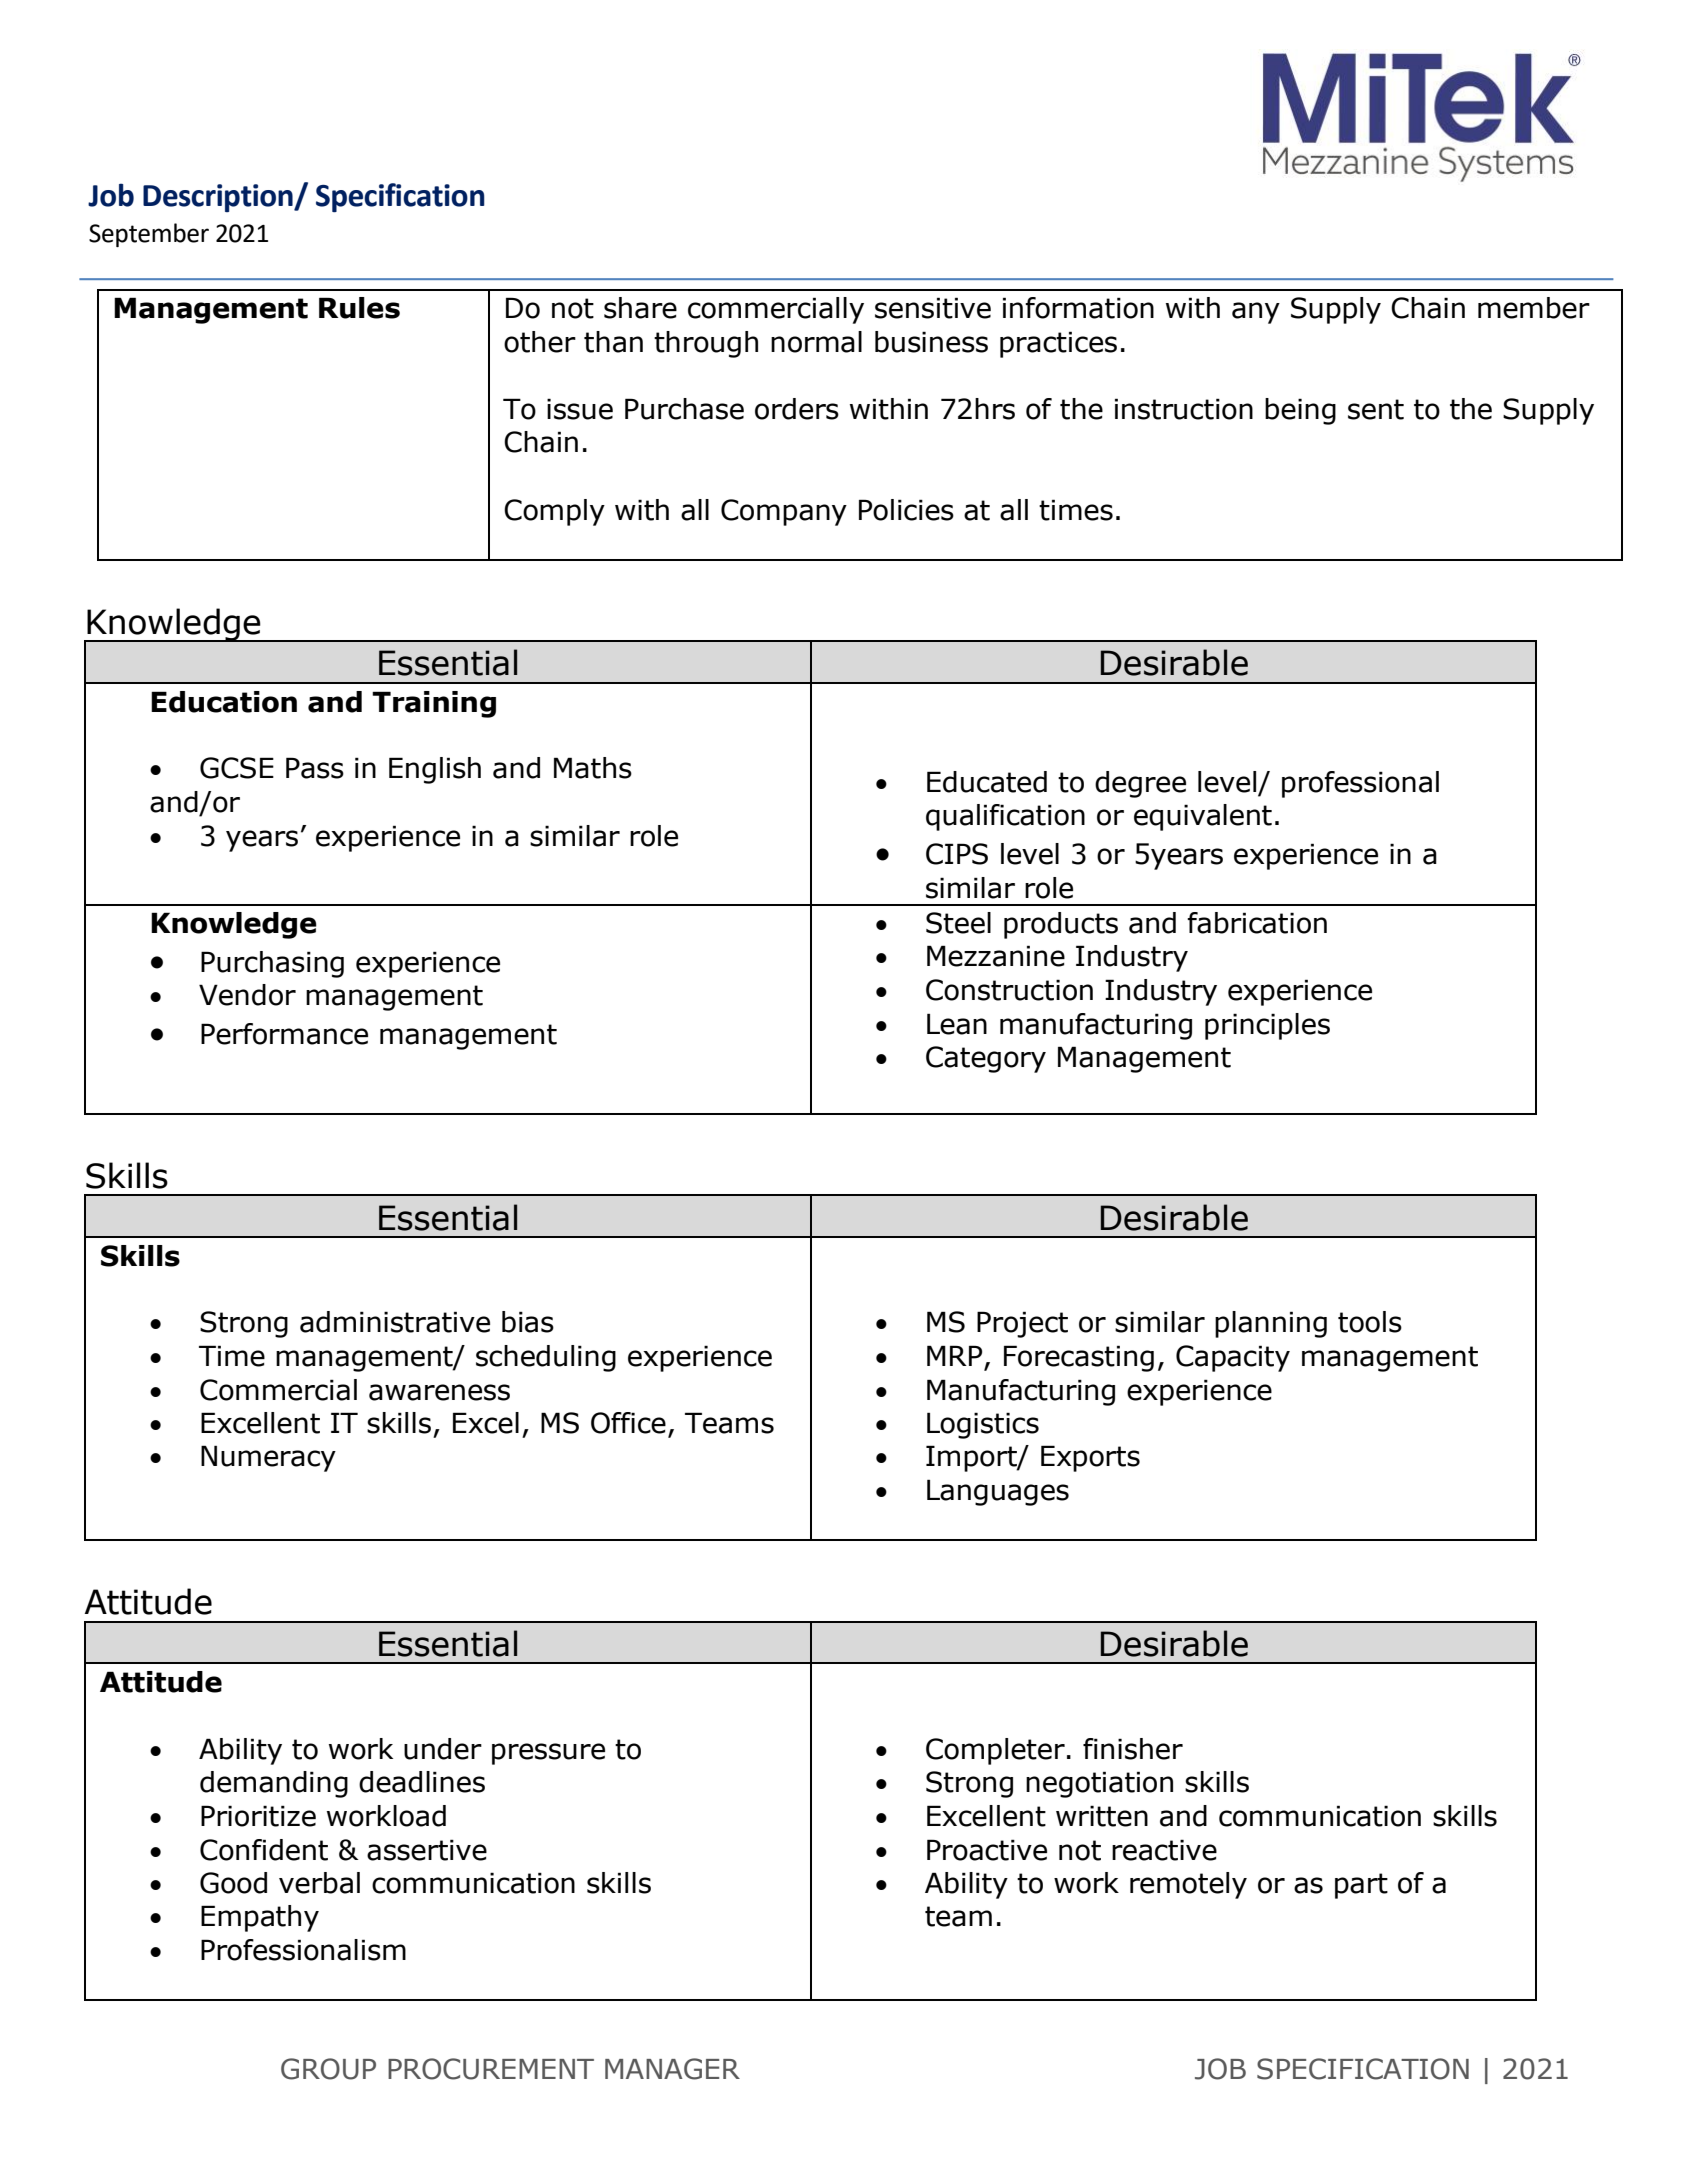  What do you see at coordinates (1534, 308) in the document?
I see `member` at bounding box center [1534, 308].
